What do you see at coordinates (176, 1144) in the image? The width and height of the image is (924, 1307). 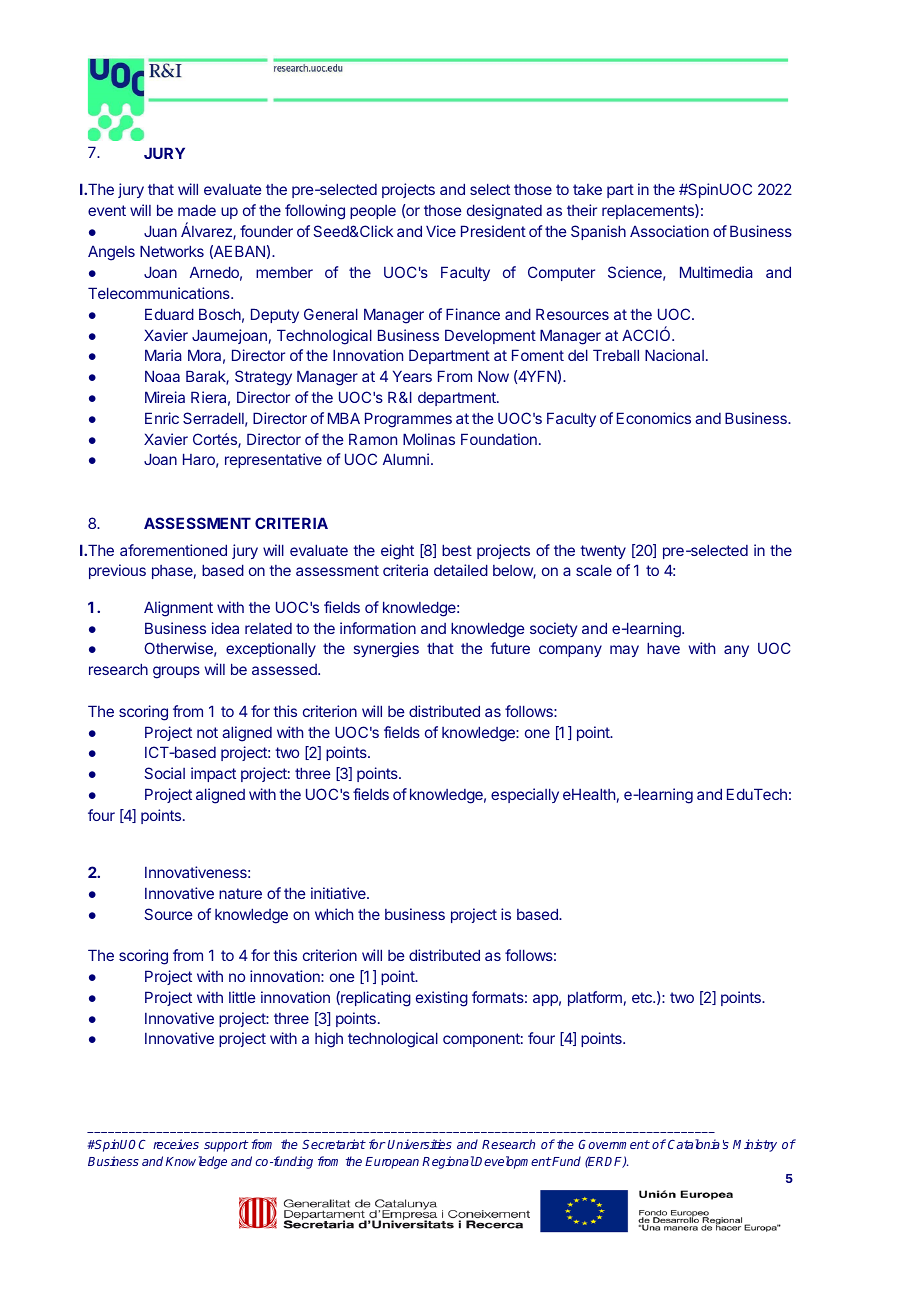 I see `receives` at bounding box center [176, 1144].
